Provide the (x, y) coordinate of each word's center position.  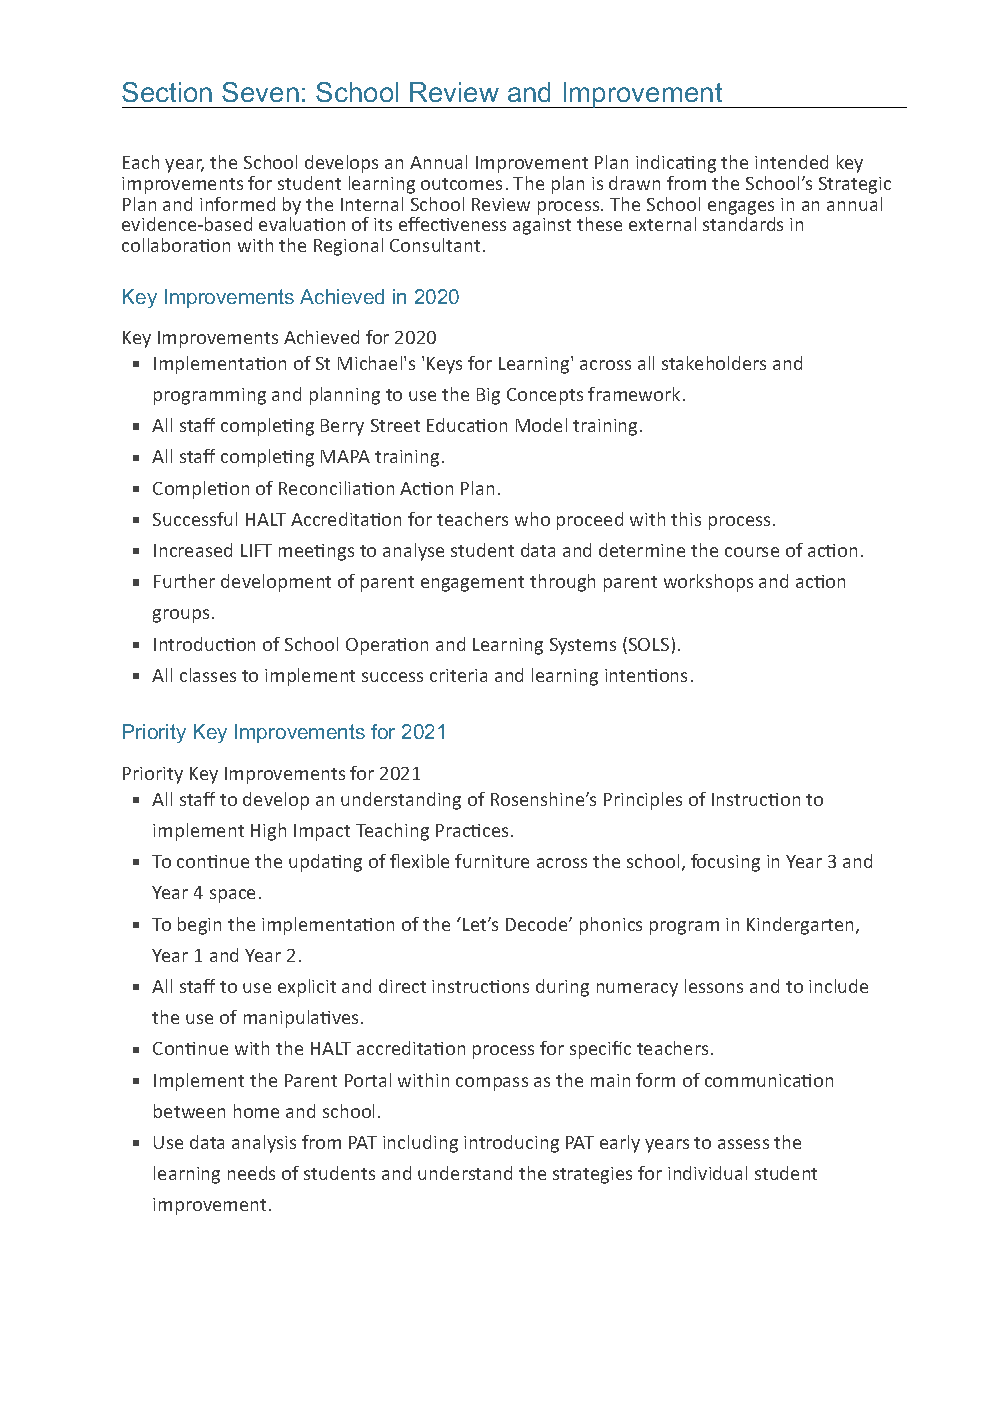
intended (791, 162)
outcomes (461, 184)
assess (743, 1144)
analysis (264, 1144)
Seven (260, 92)
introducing (511, 1144)
